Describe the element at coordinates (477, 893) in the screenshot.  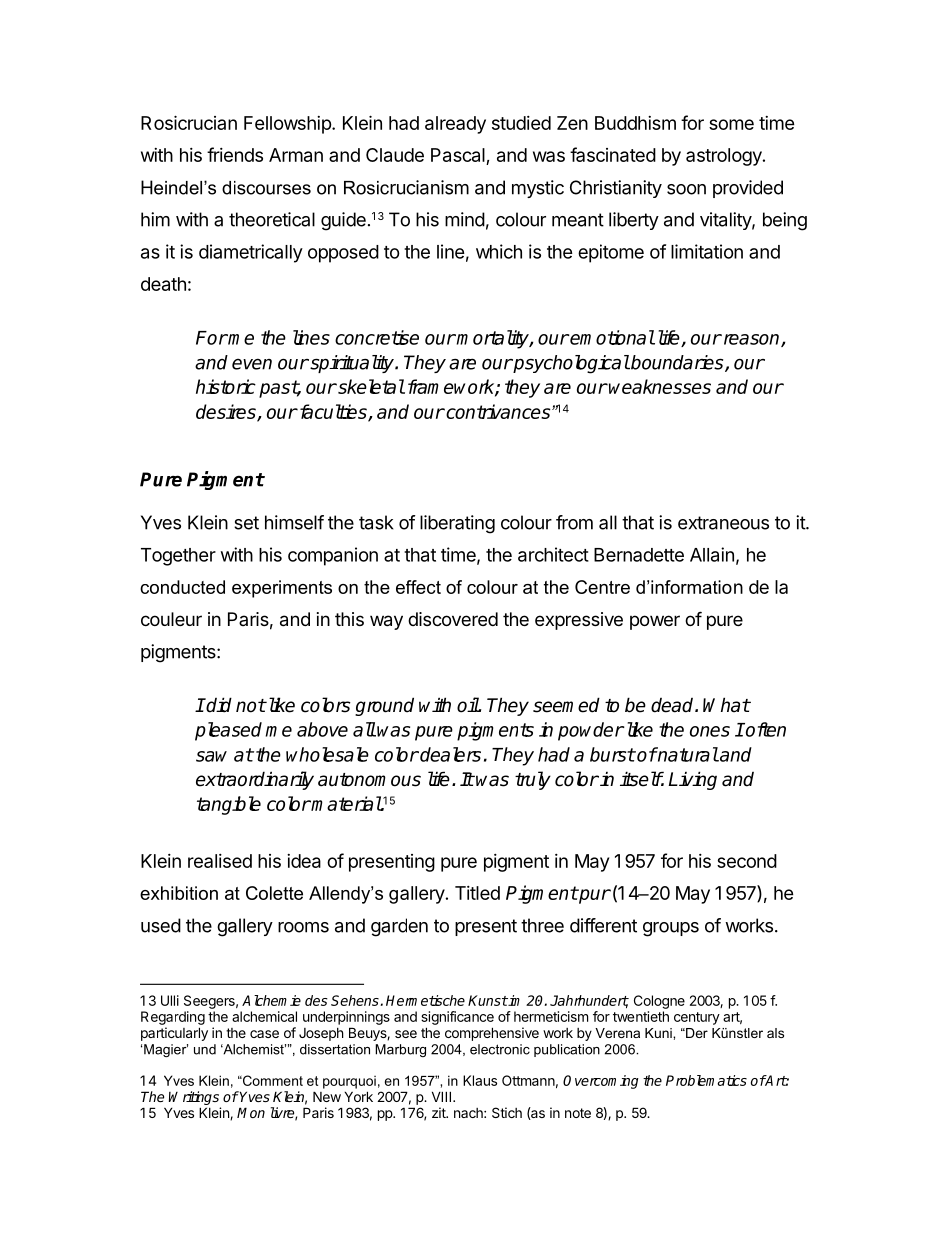
I see `Titled` at that location.
